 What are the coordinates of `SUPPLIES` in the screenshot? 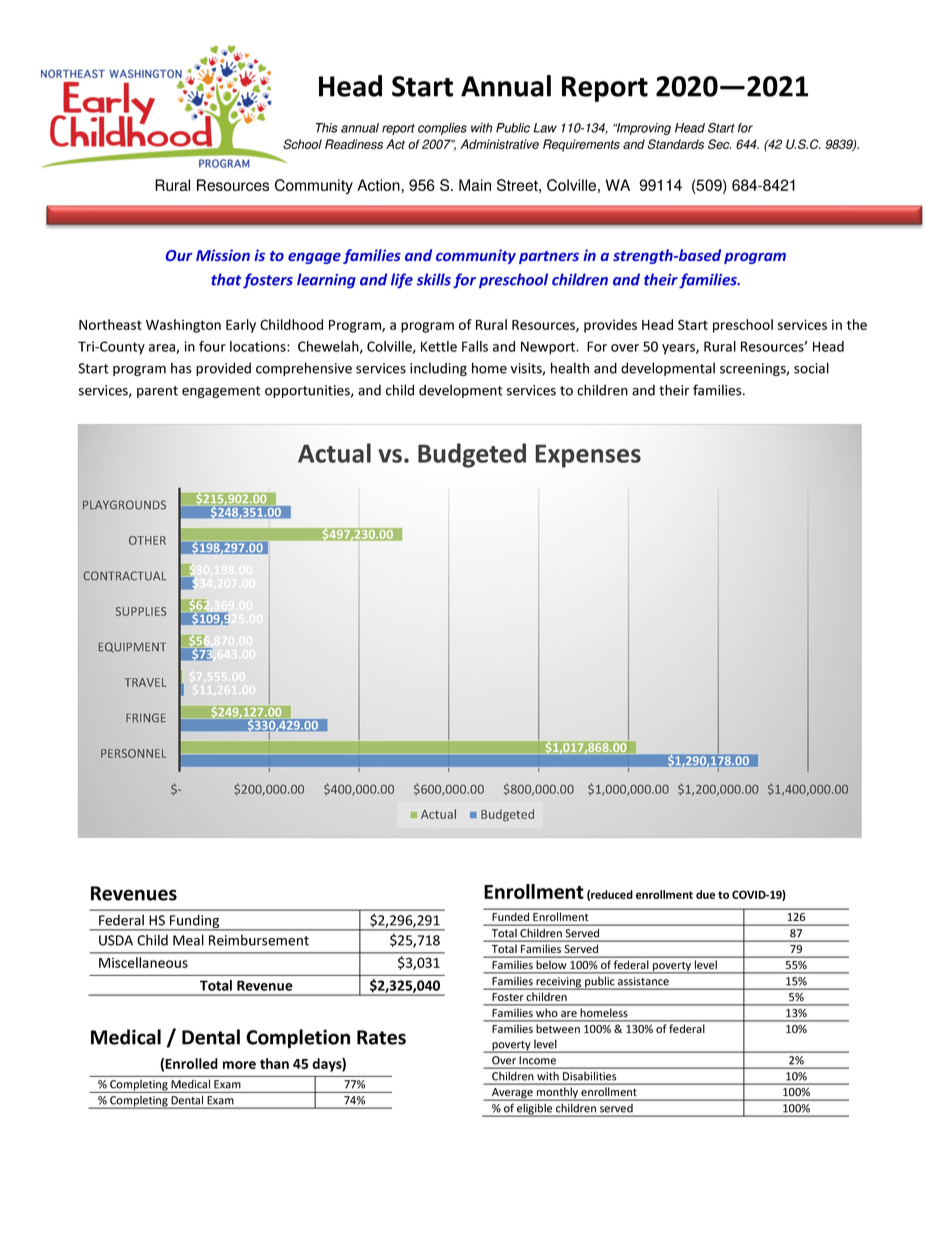 It's located at (141, 611).
